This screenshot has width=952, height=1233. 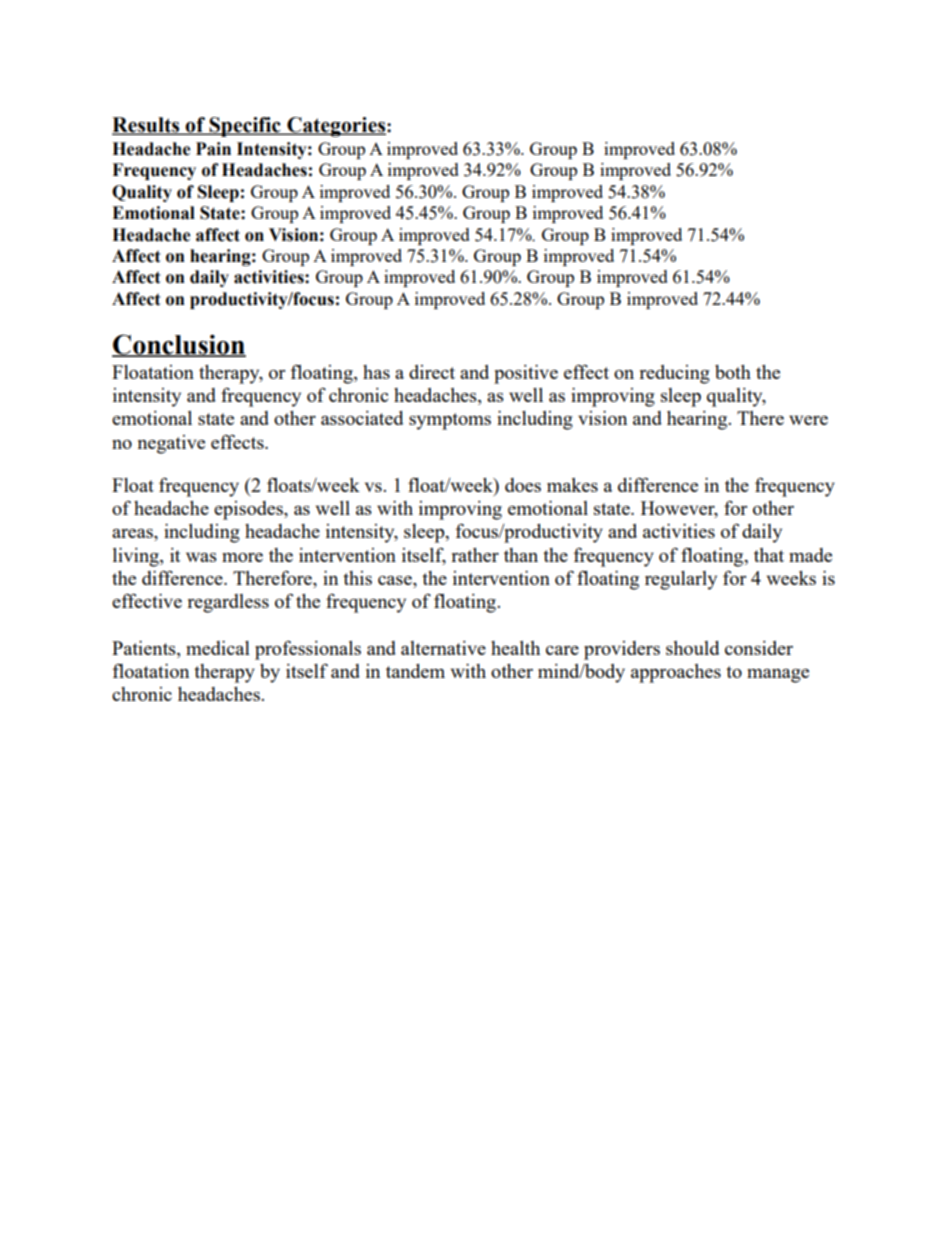 What do you see at coordinates (808, 420) in the screenshot?
I see `were` at bounding box center [808, 420].
